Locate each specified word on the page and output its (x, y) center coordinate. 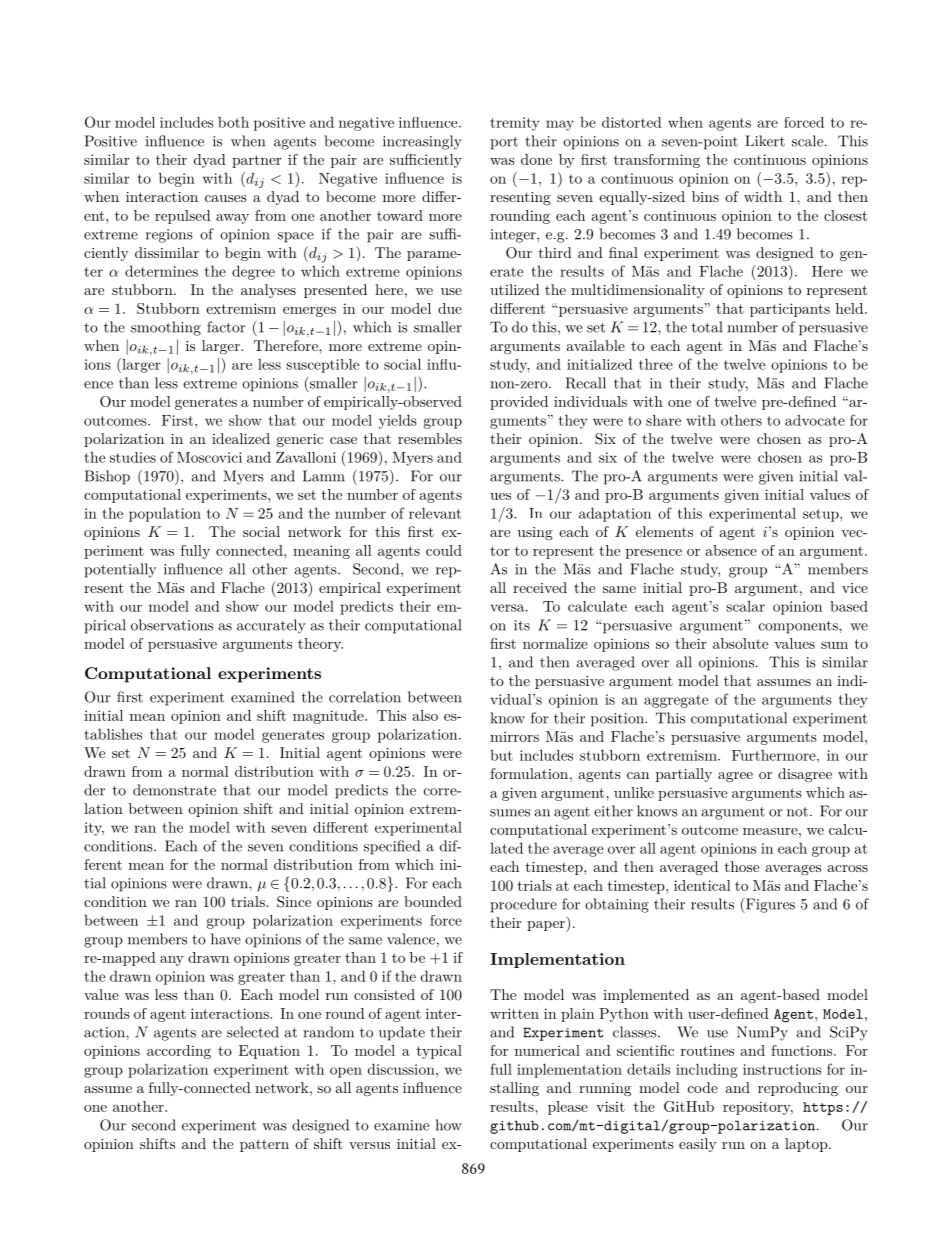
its (522, 625)
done (536, 159)
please (568, 1108)
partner (257, 161)
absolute (740, 643)
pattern (264, 1145)
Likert (765, 141)
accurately (271, 626)
